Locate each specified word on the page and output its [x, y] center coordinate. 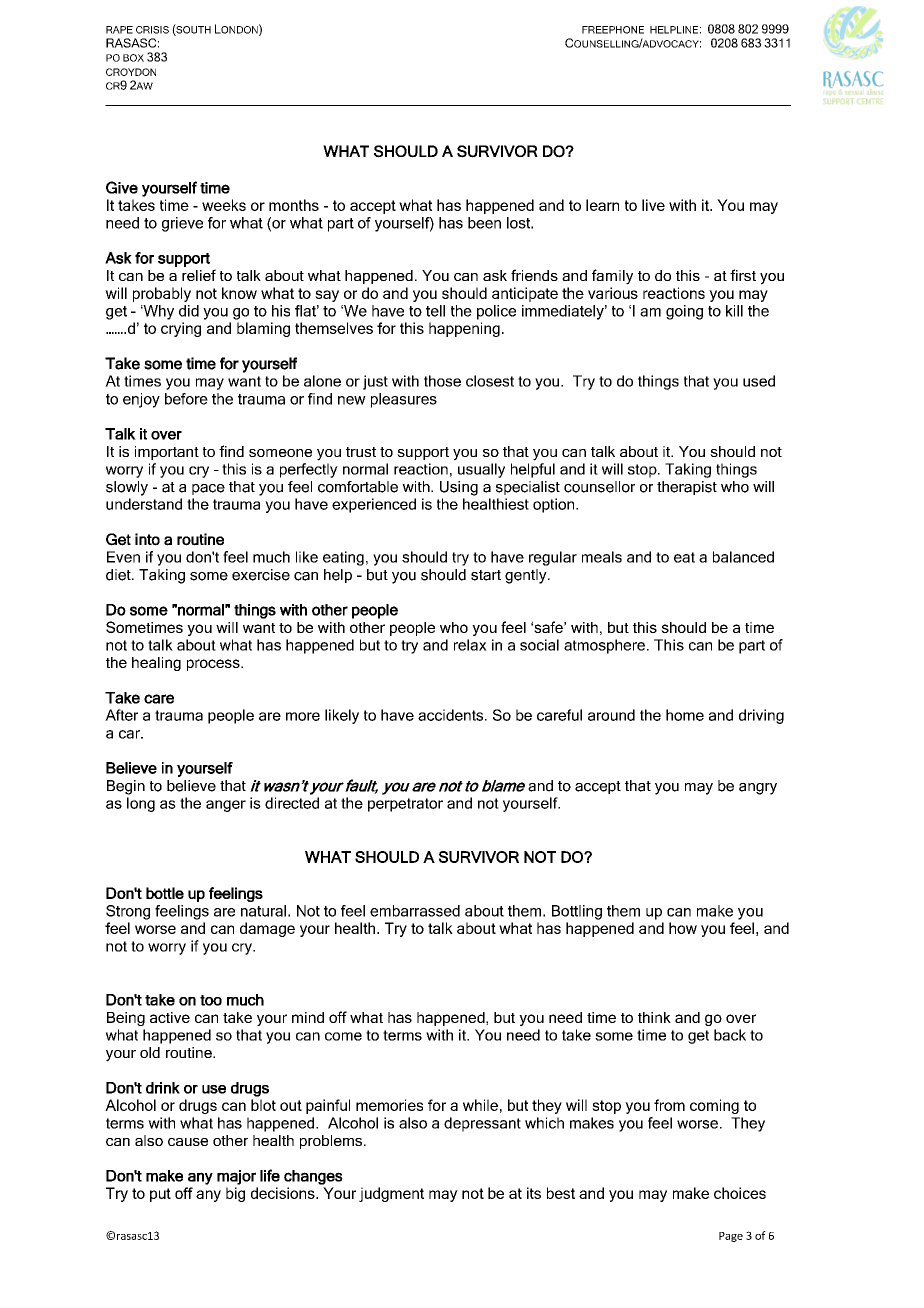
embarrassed [415, 911]
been [484, 223]
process [214, 665]
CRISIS [152, 30]
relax [470, 645]
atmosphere [604, 646]
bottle [165, 893]
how [683, 928]
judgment [391, 1194]
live [653, 205]
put [160, 1195]
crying [181, 329]
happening [464, 329]
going [684, 312]
